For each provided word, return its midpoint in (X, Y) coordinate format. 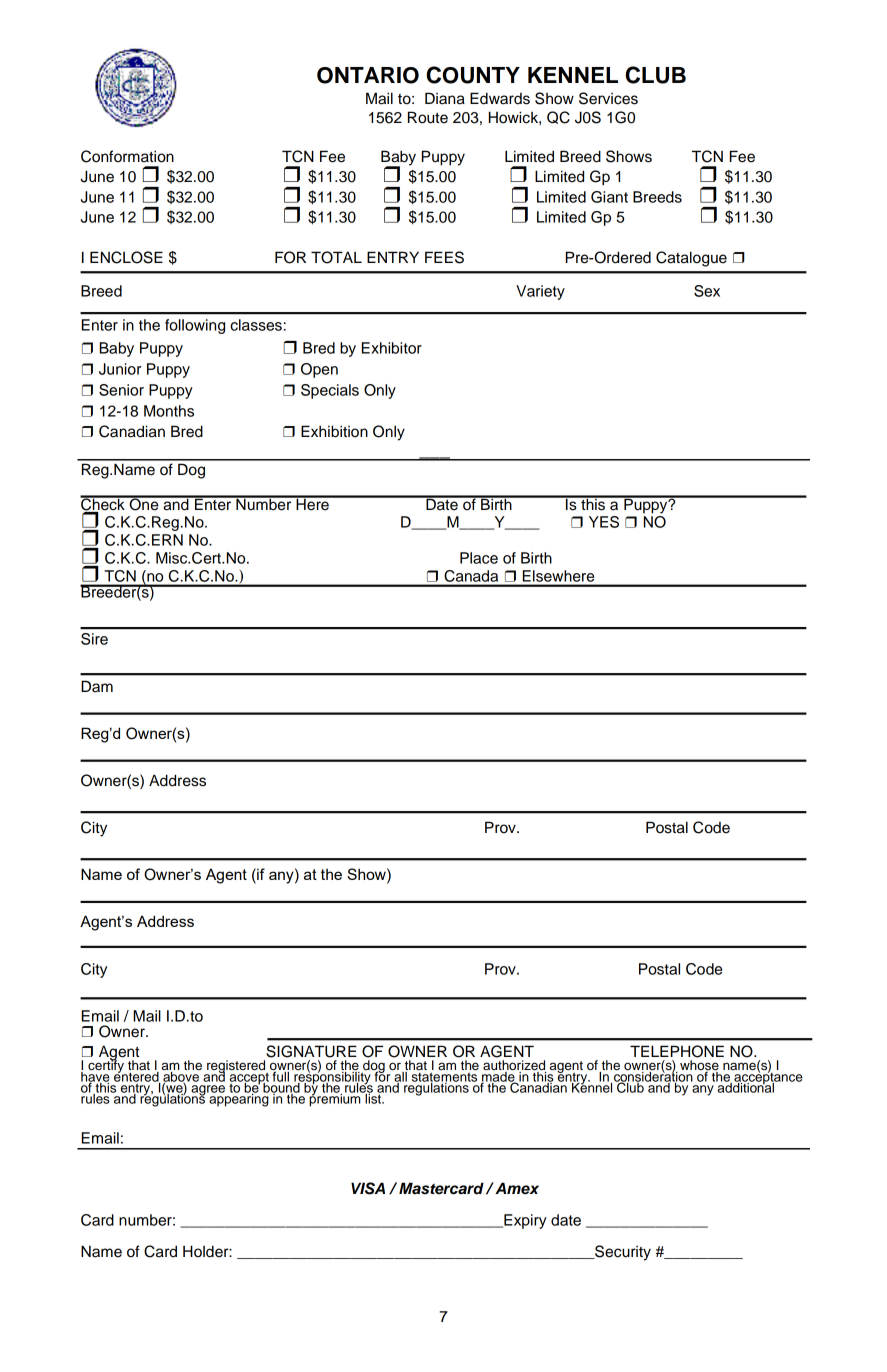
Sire (94, 639)
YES (604, 522)
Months (169, 411)
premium (335, 1099)
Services (608, 98)
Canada (471, 576)
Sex (707, 291)
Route (428, 117)
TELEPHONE (677, 1051)
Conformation (127, 156)
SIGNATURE (311, 1051)
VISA (368, 1188)
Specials (330, 391)
